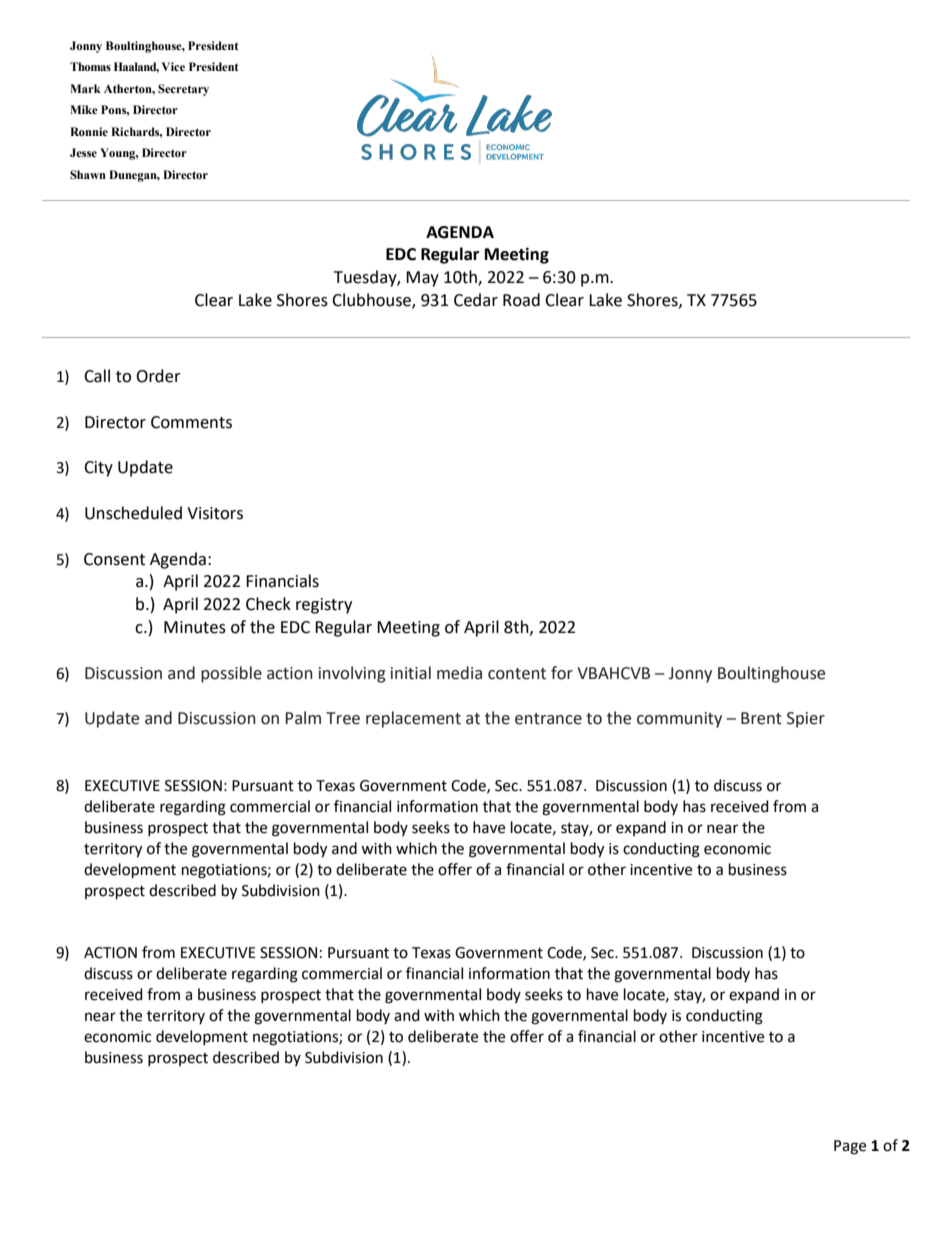  I want to click on Page, so click(850, 1147).
